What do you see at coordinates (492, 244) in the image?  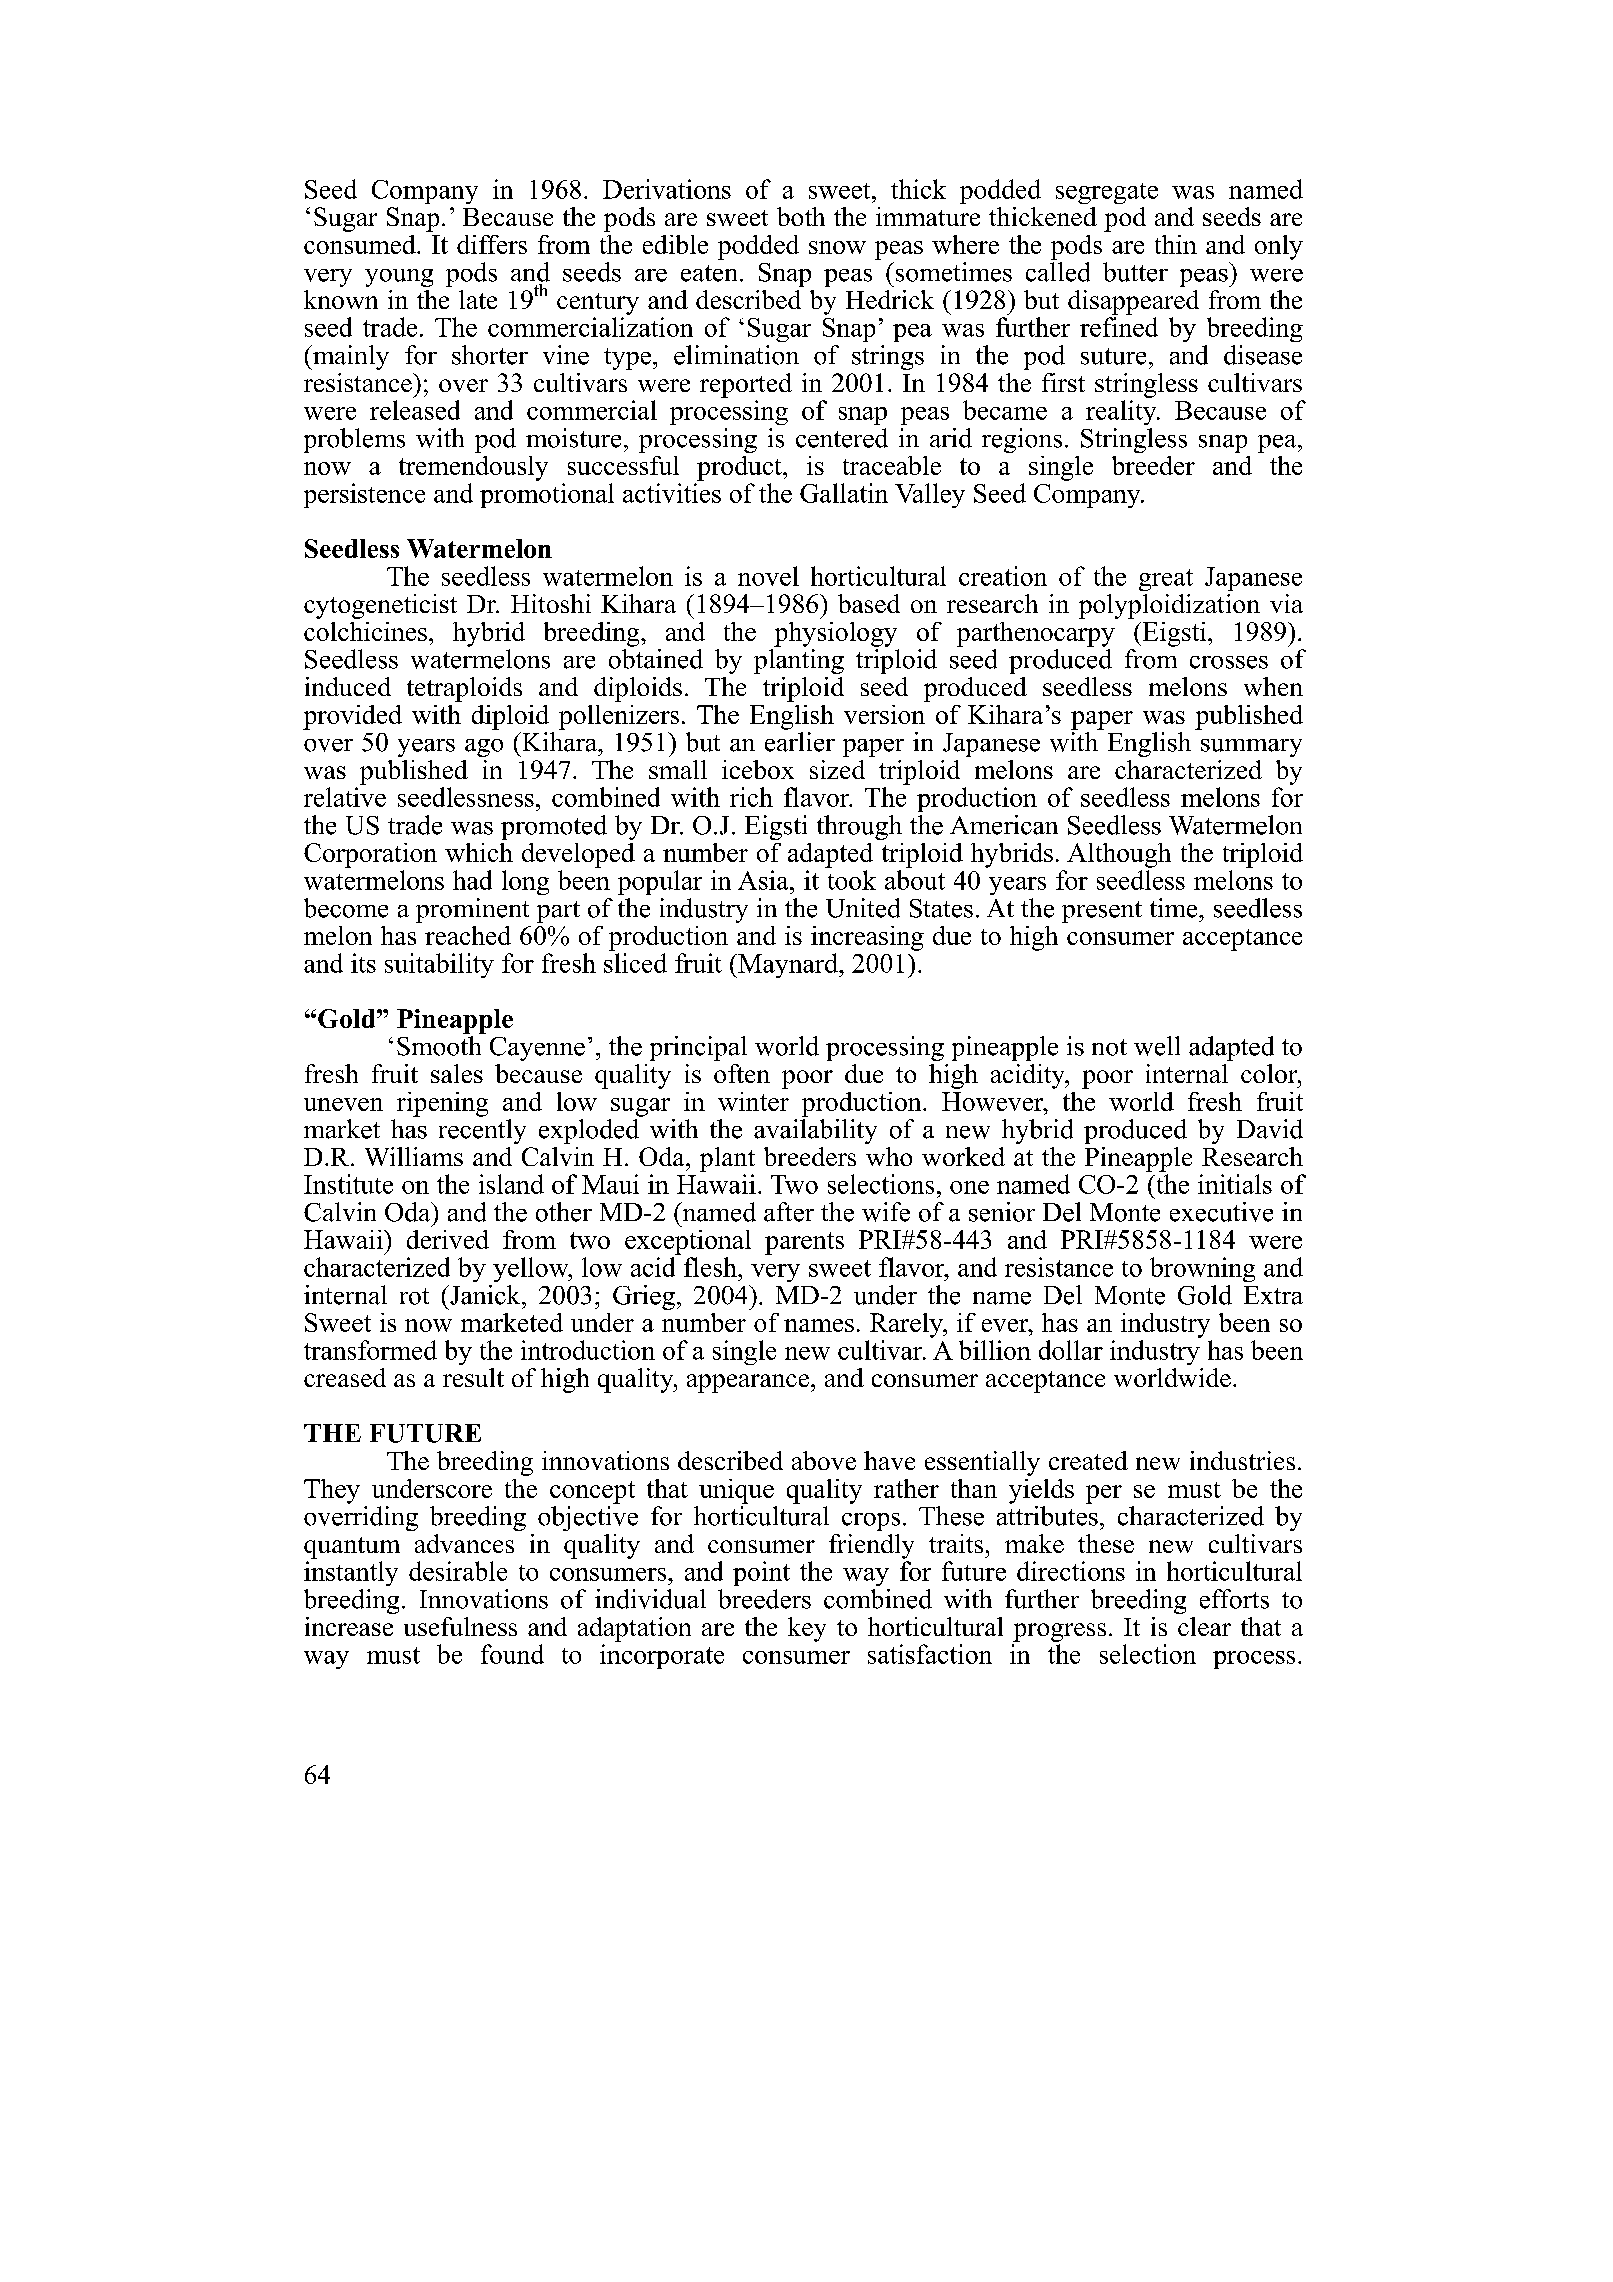 I see `differs` at bounding box center [492, 244].
